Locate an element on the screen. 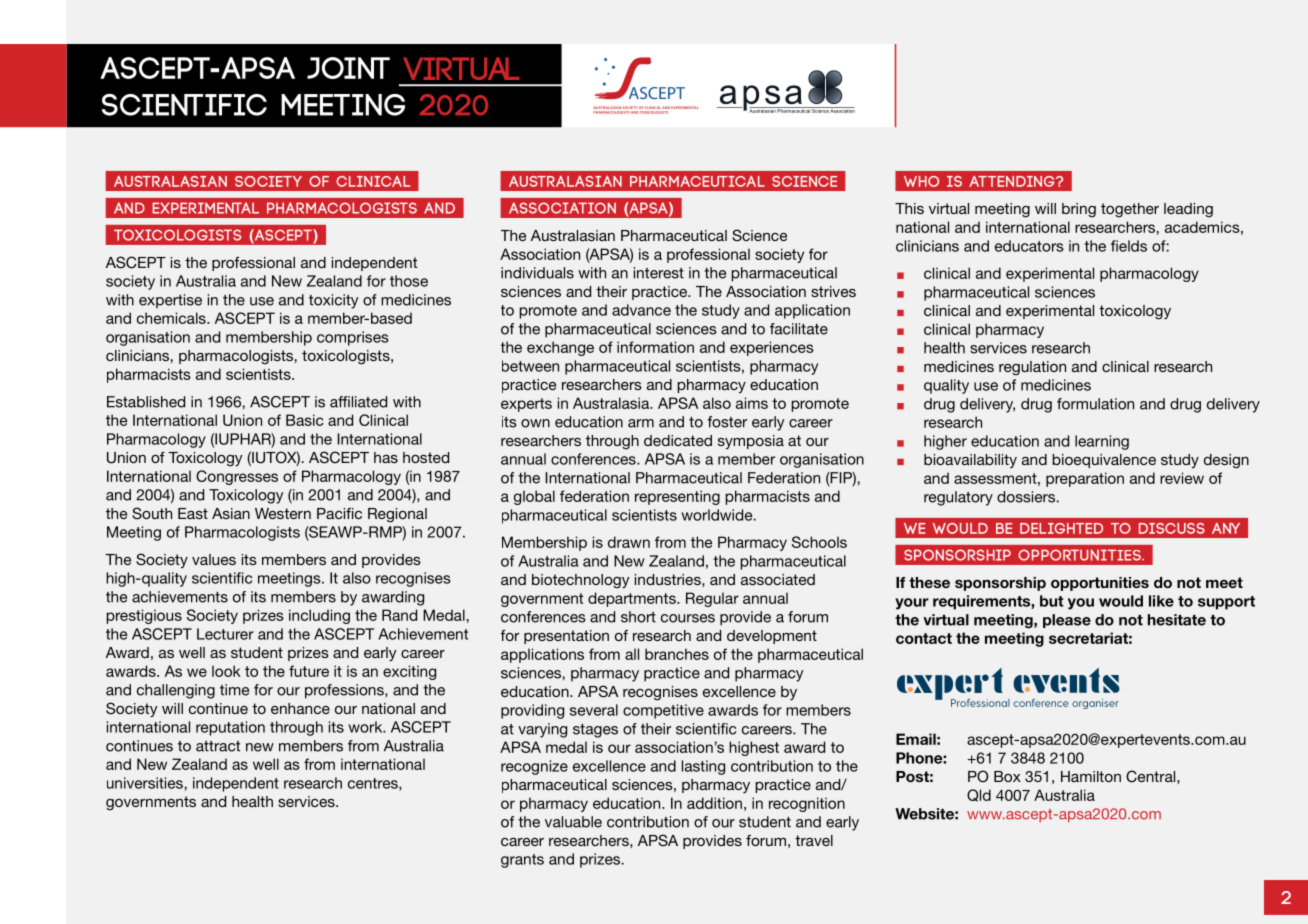 This screenshot has width=1308, height=924. delighted is located at coordinates (1061, 528).
